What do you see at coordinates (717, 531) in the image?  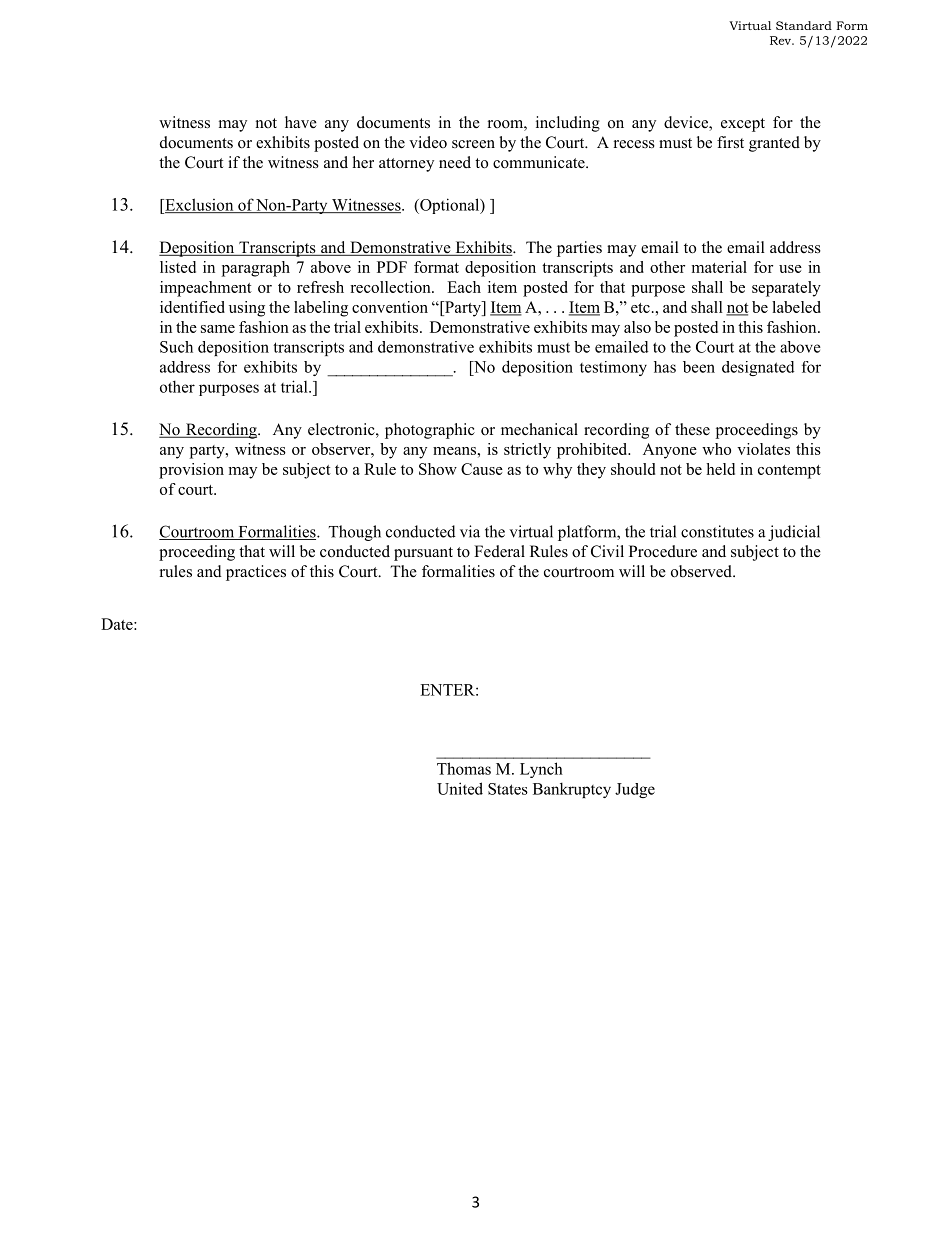 I see `constitutes` at bounding box center [717, 531].
